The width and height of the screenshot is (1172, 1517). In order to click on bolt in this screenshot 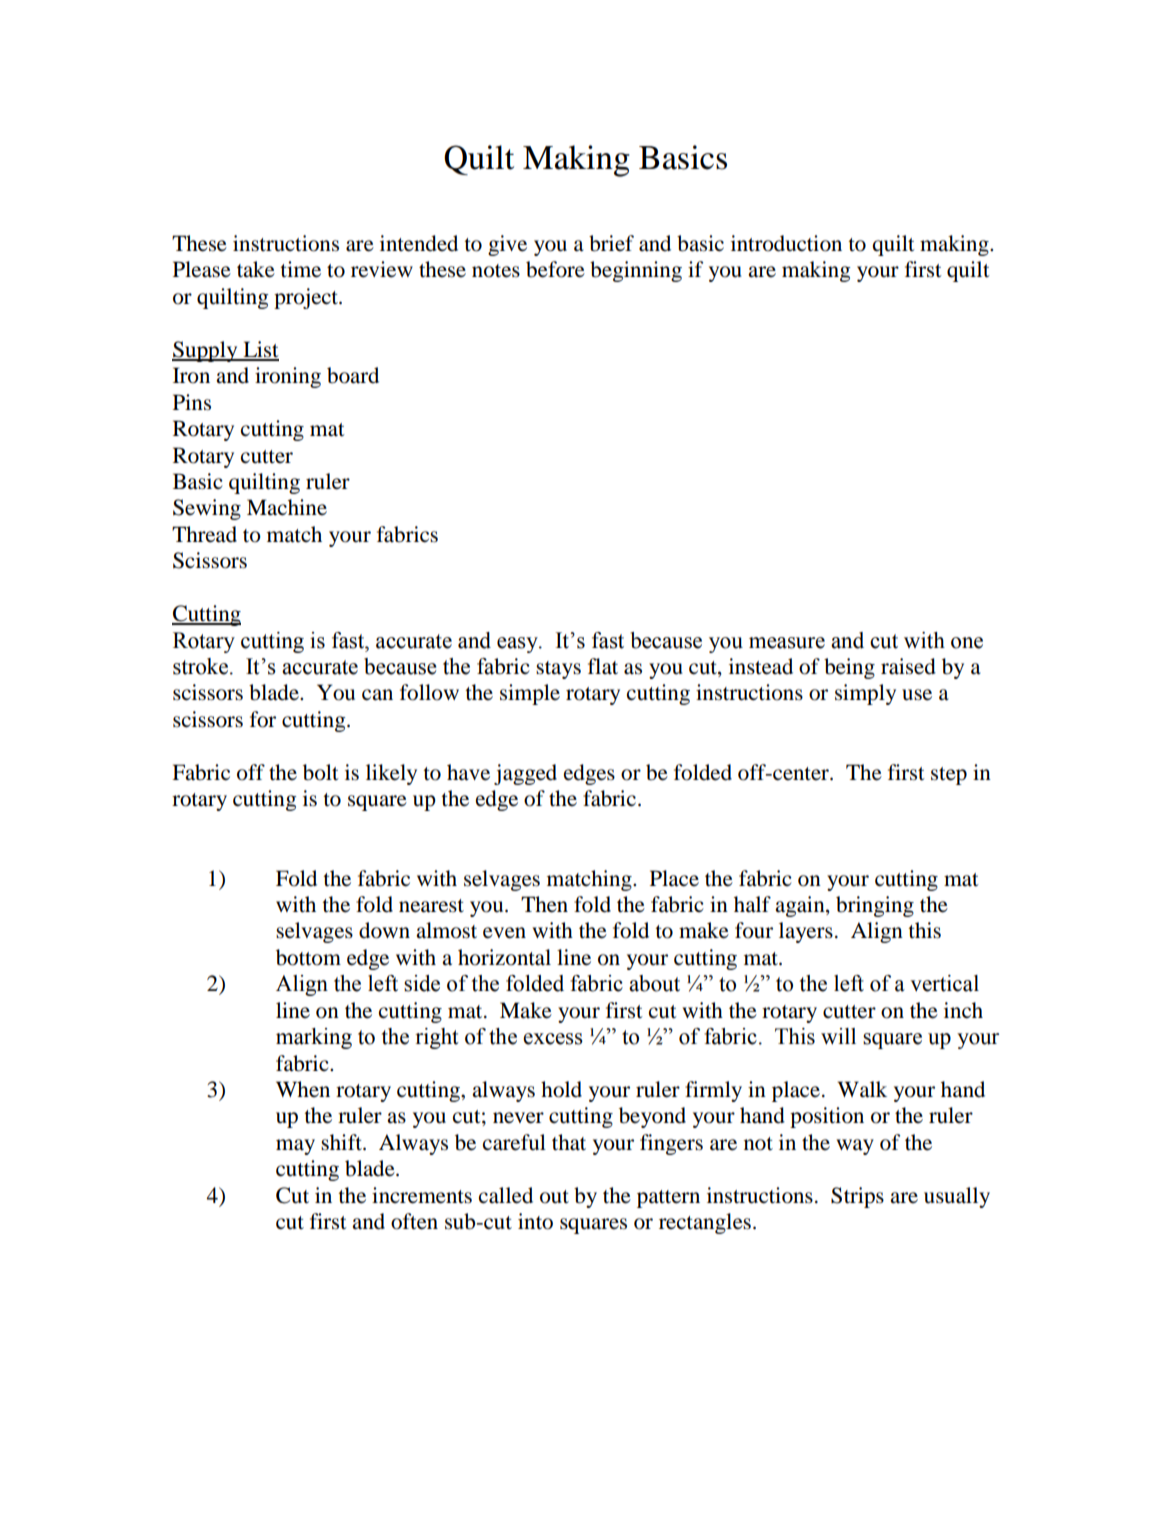, I will do `click(321, 772)`.
